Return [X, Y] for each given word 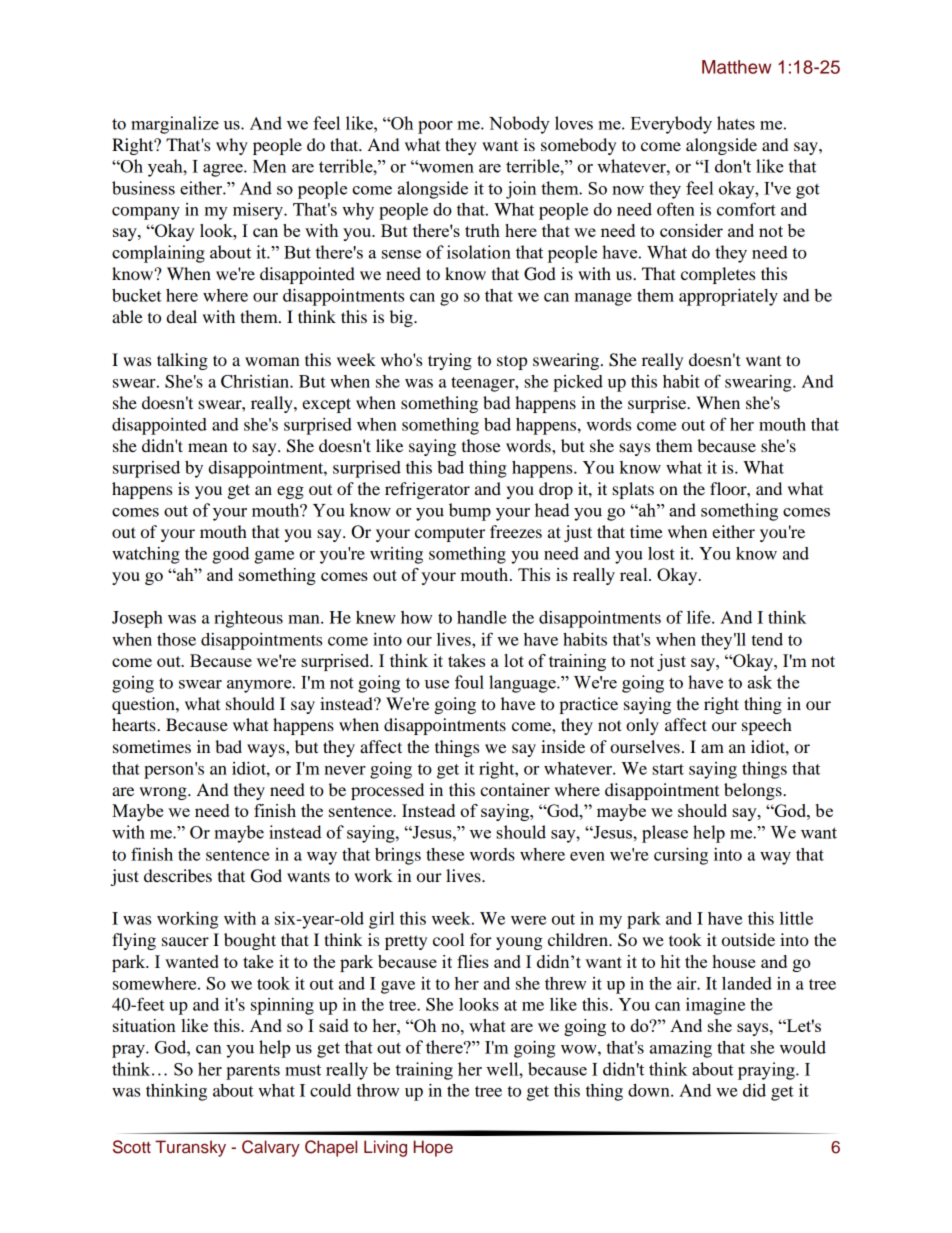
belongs [754, 791]
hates [736, 123]
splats [633, 490]
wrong [164, 793]
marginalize [175, 125]
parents [253, 1072]
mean [208, 447]
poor [435, 127]
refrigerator [427, 490]
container [515, 789]
